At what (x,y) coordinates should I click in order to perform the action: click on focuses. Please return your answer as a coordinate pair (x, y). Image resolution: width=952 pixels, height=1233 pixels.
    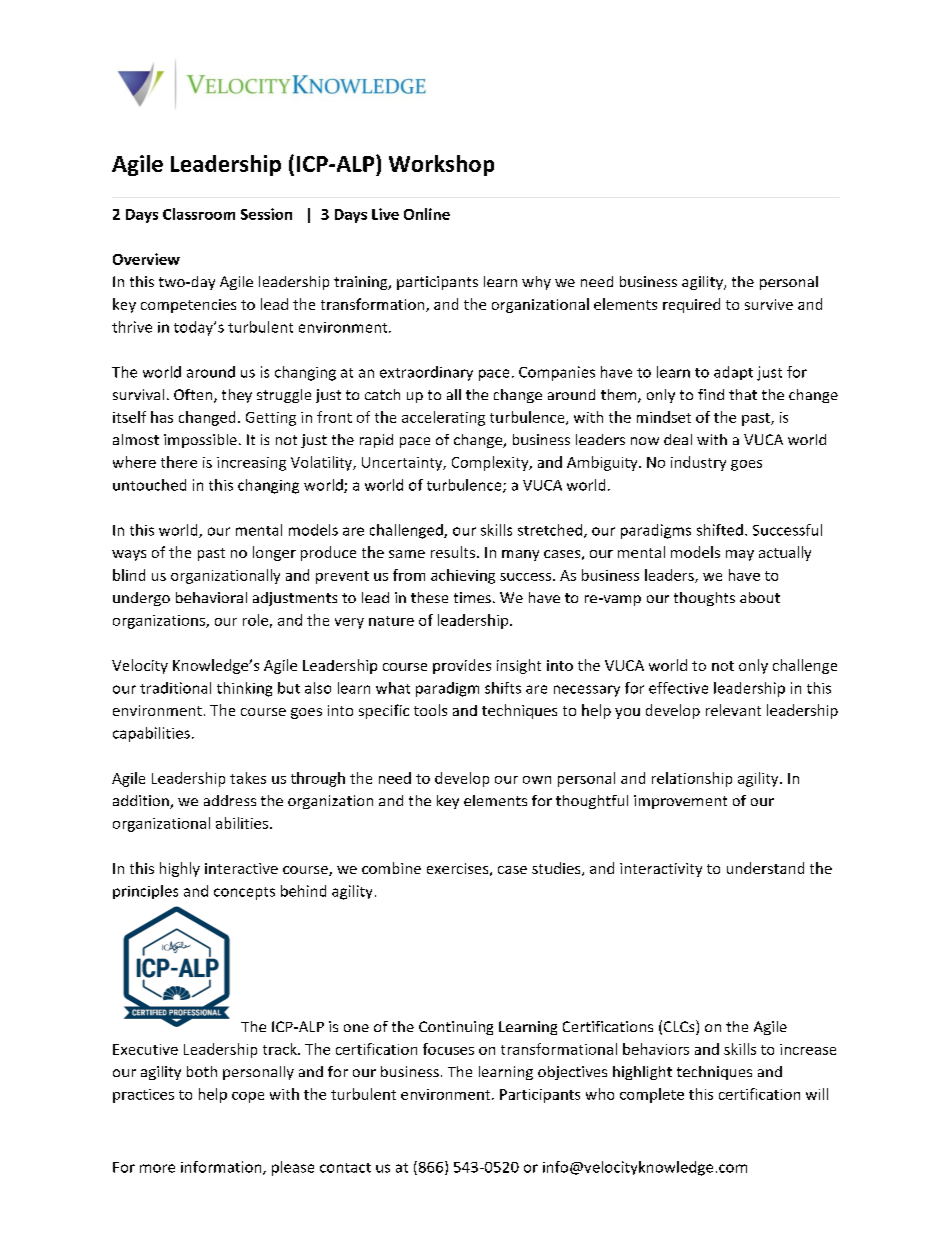
    Looking at the image, I should click on (448, 1049).
